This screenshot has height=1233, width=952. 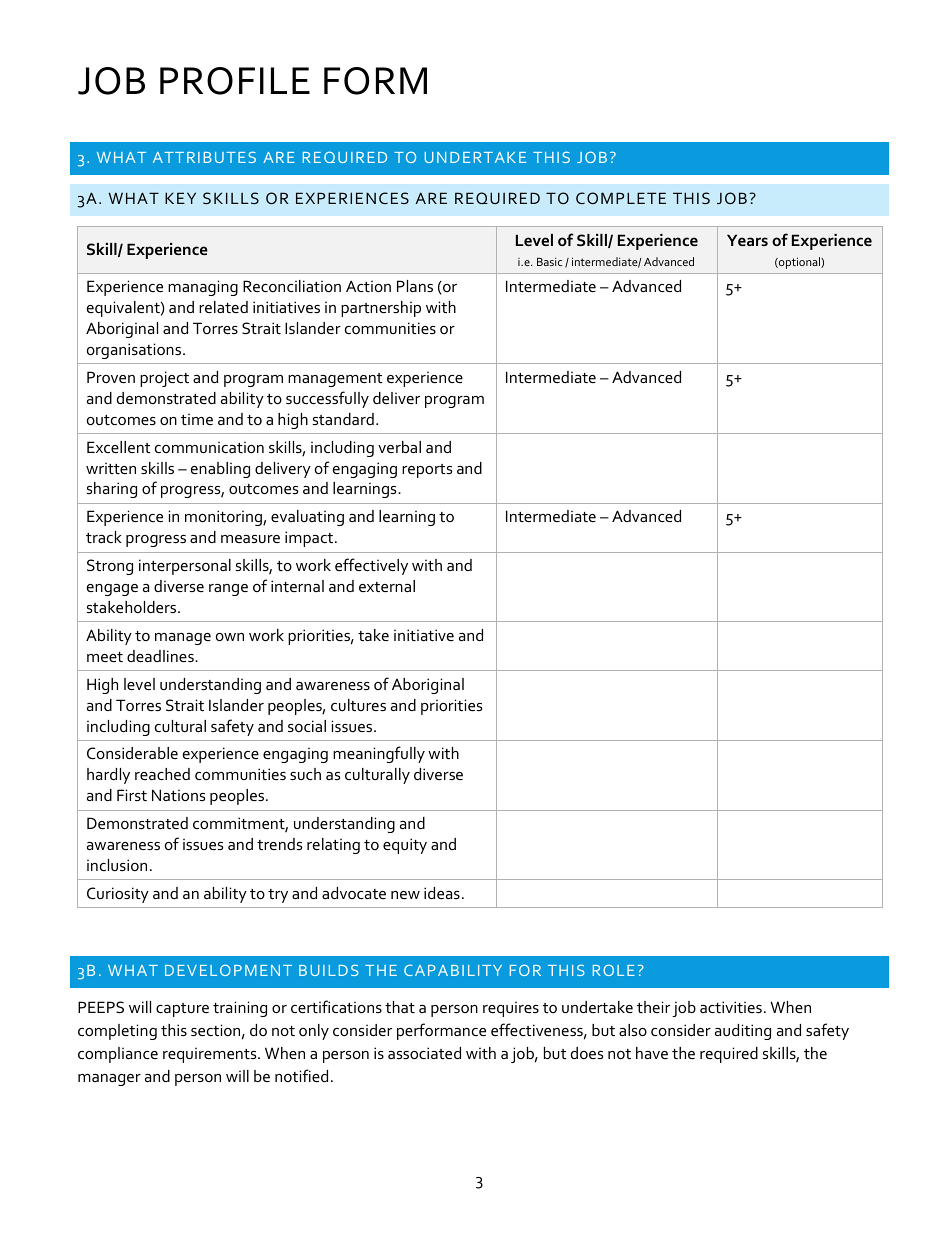 I want to click on PROFILE, so click(x=235, y=81).
